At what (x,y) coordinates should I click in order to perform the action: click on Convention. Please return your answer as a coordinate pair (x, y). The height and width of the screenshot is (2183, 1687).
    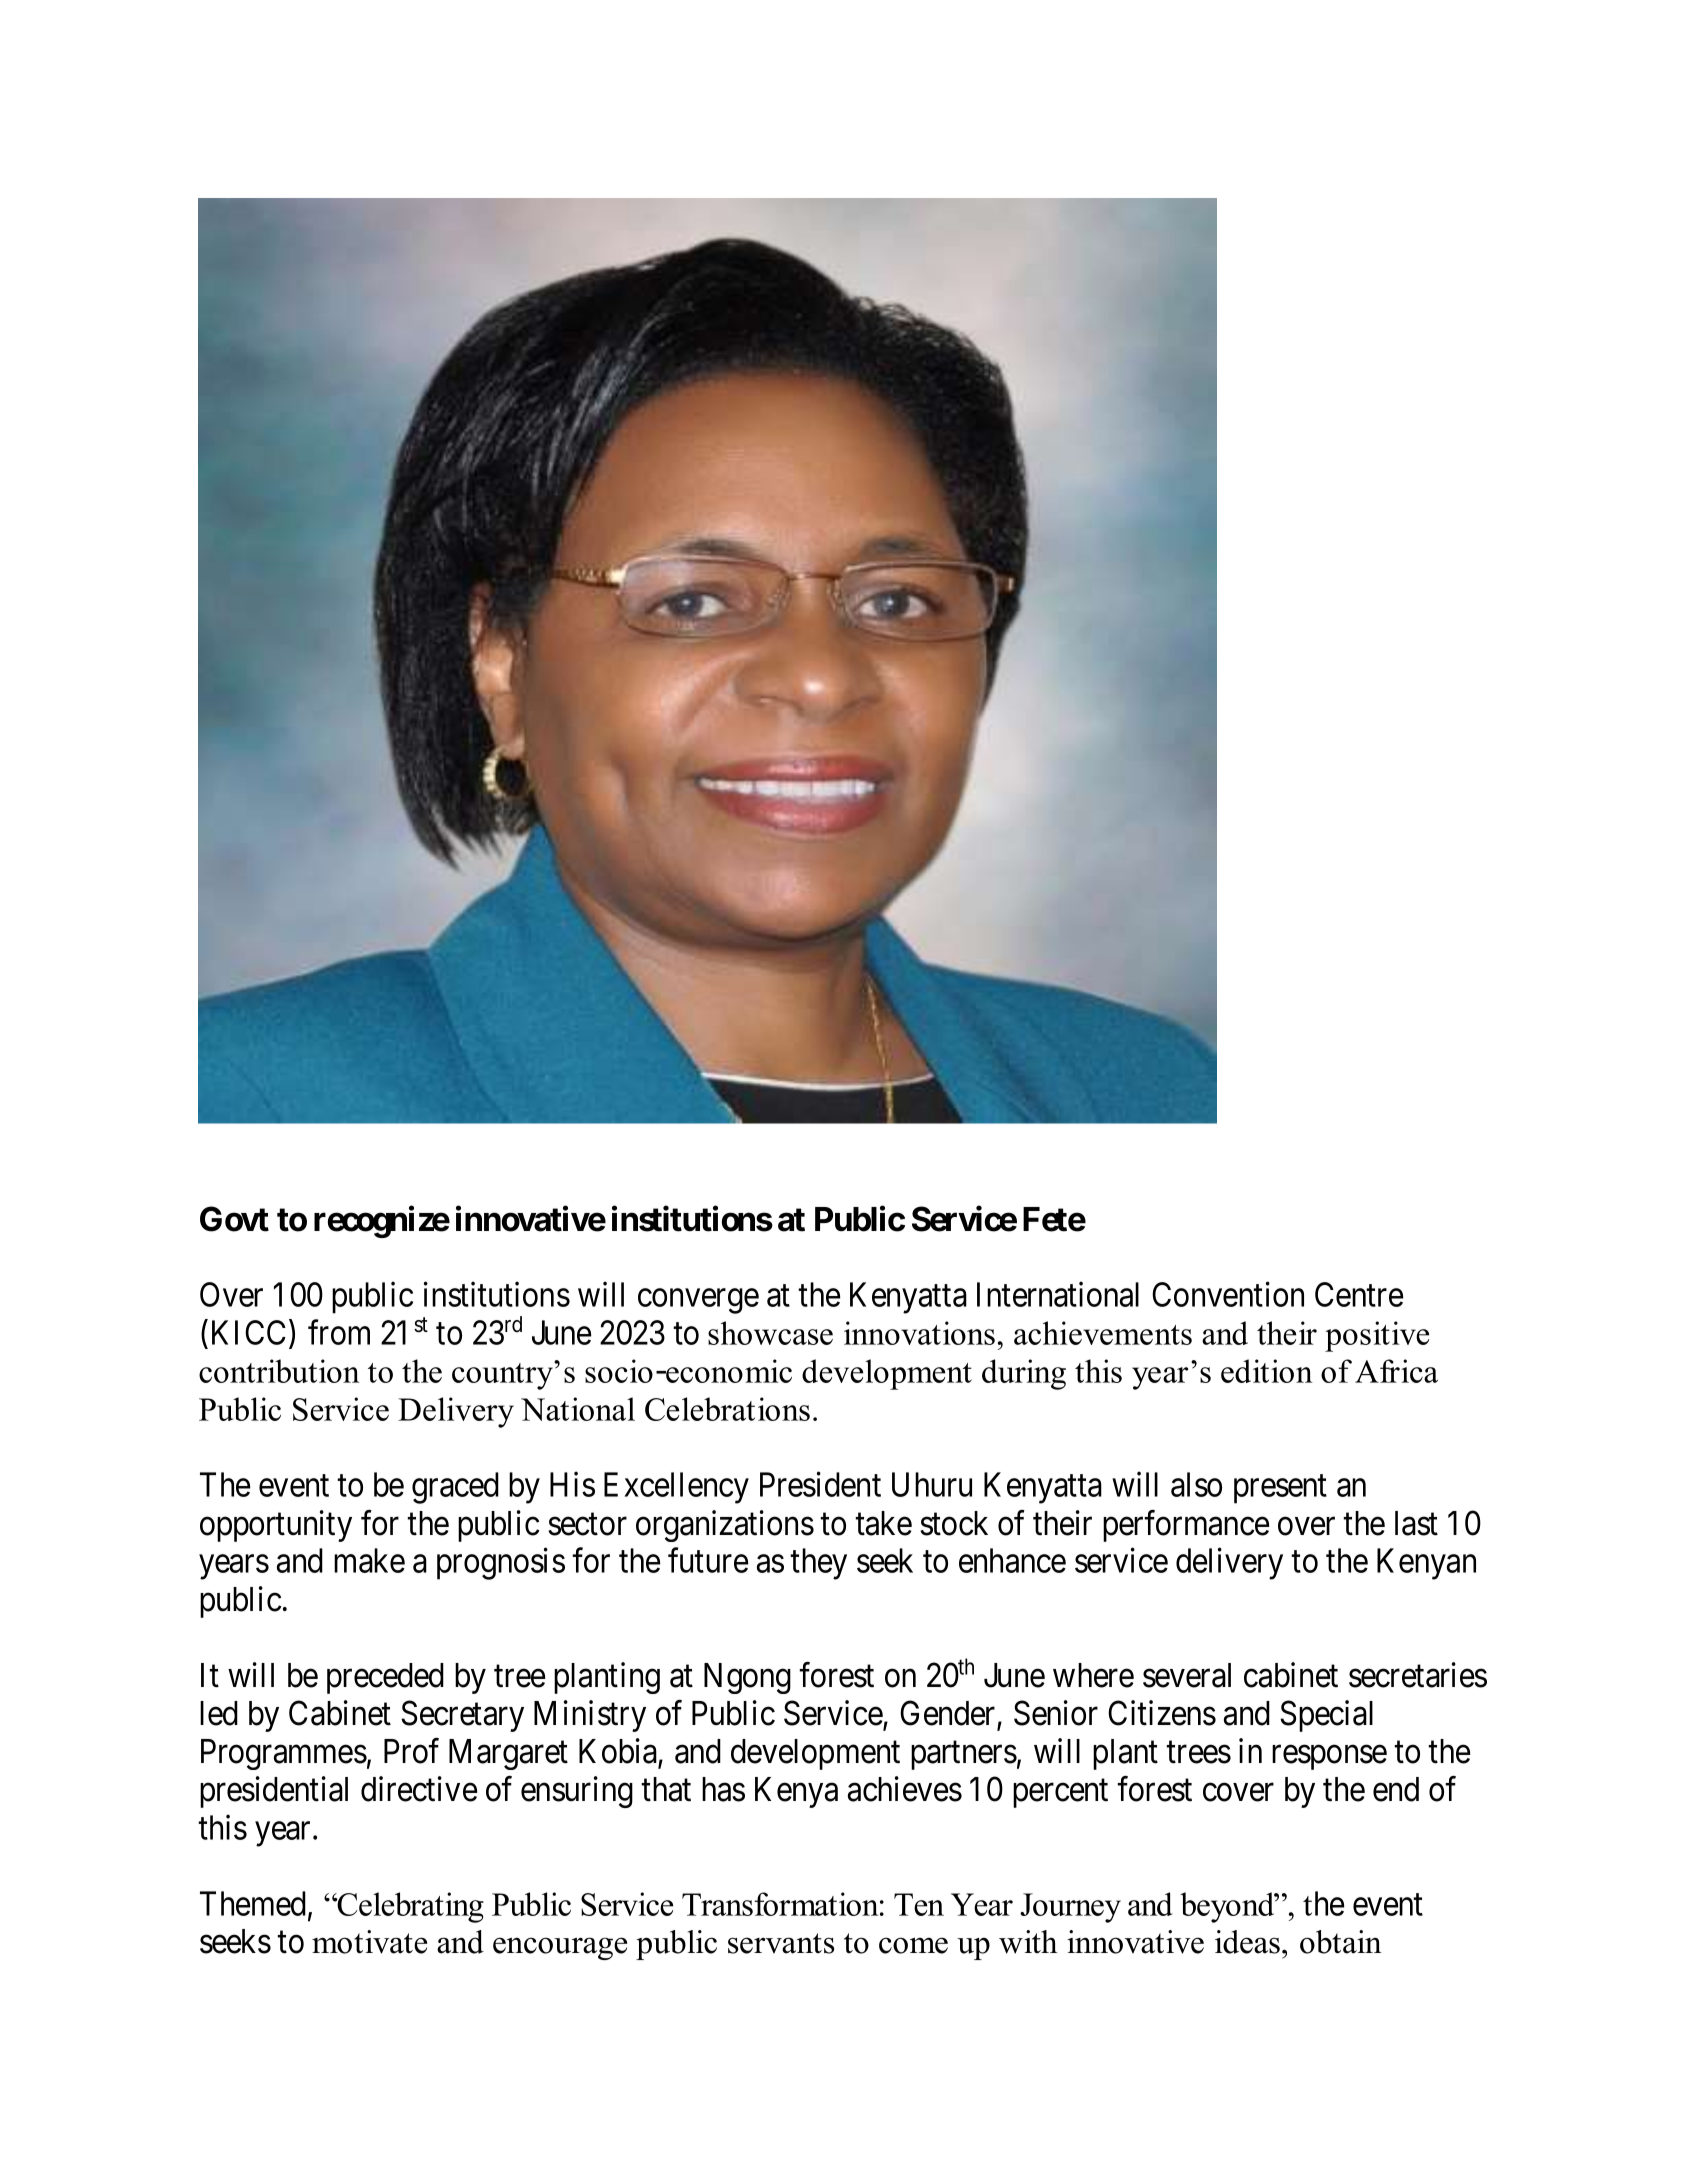
    Looking at the image, I should click on (1228, 1294).
